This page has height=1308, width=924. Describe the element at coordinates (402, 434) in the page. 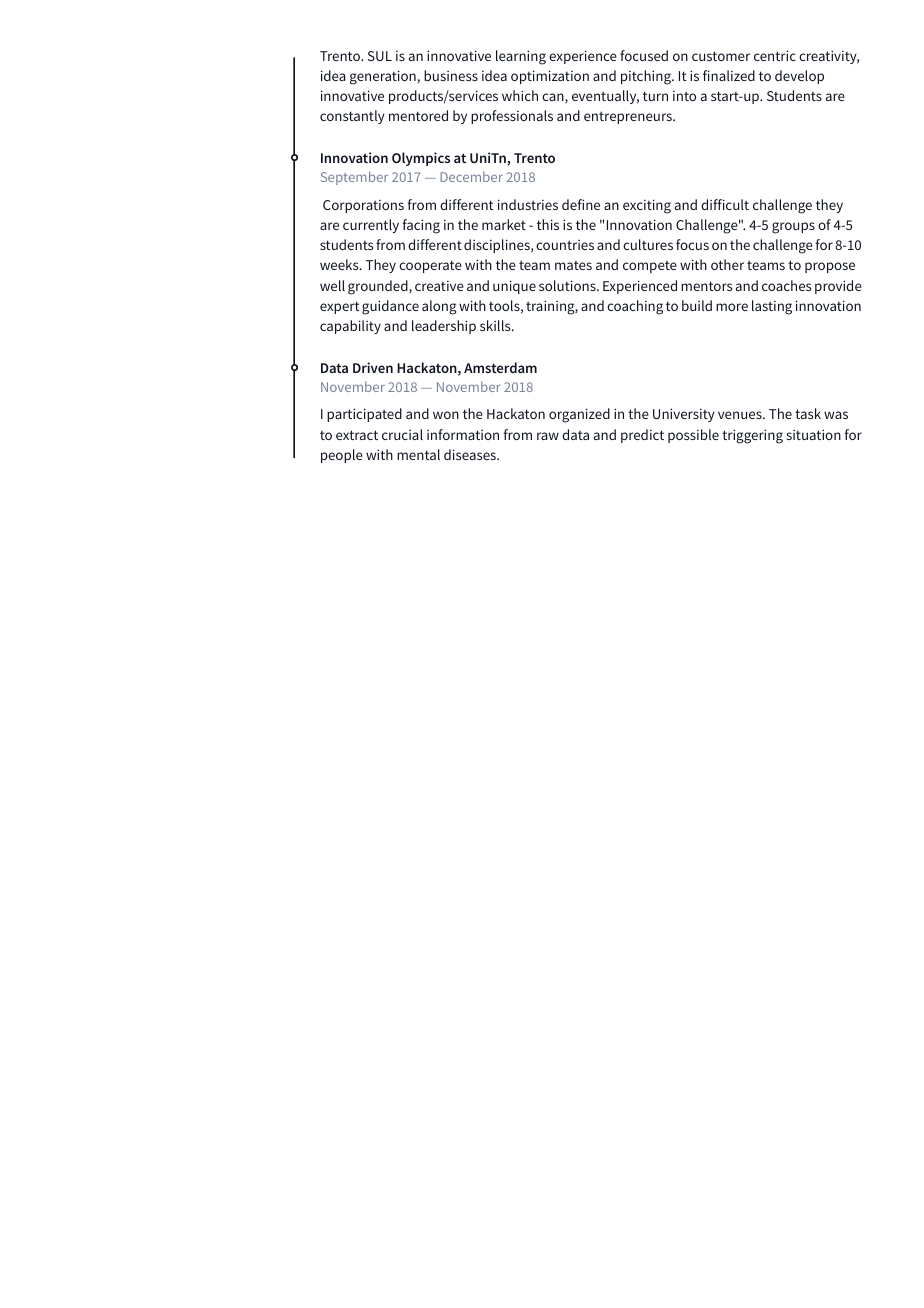

I see `crucial` at that location.
